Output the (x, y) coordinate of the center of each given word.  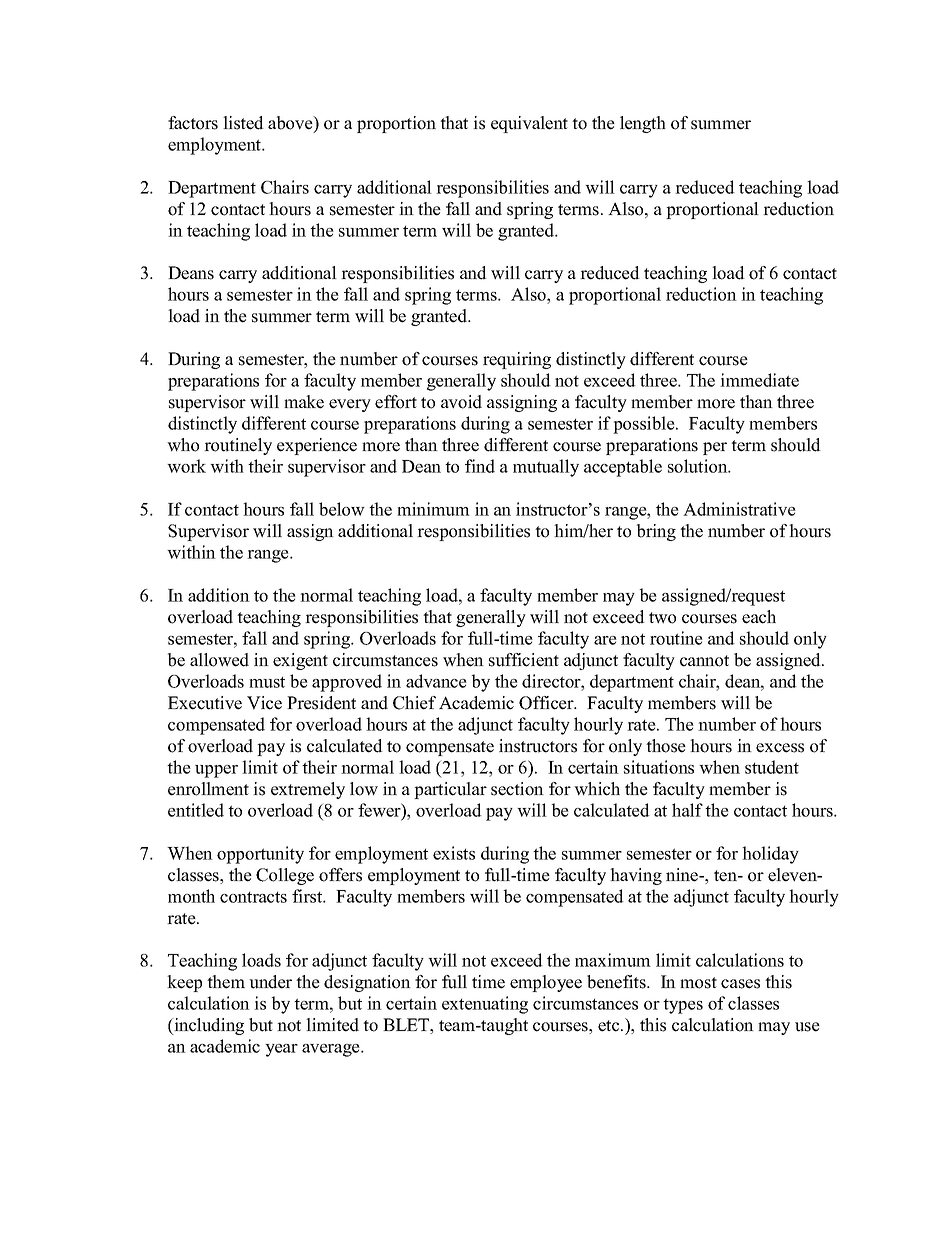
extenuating (485, 1005)
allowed (219, 660)
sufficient (524, 660)
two (662, 618)
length (643, 124)
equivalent (529, 124)
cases (740, 984)
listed (243, 123)
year (281, 1050)
